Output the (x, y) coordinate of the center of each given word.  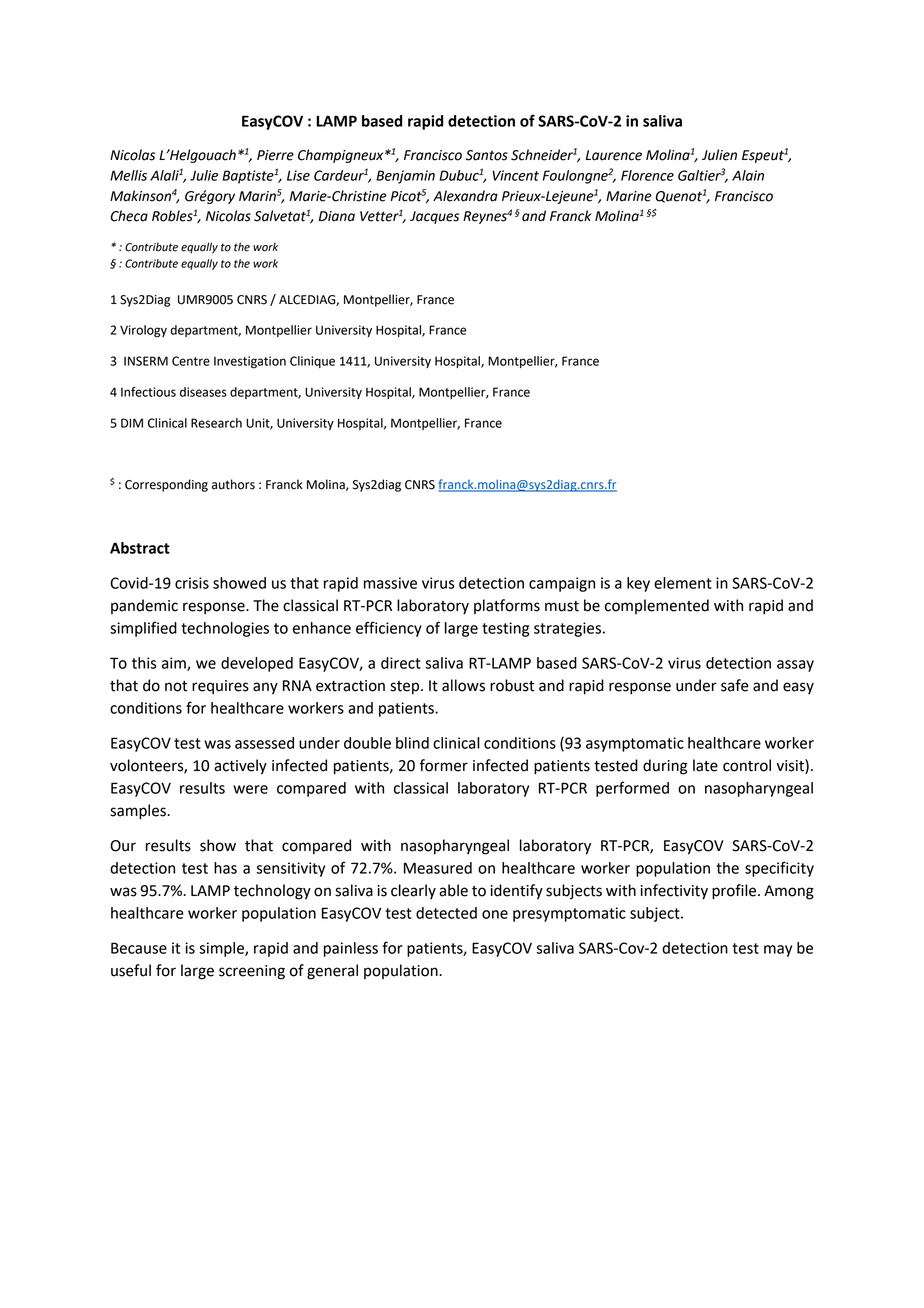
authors (233, 484)
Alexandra (465, 196)
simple (222, 949)
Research (216, 423)
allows (463, 685)
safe (735, 685)
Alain (748, 175)
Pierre (275, 155)
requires (220, 687)
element (683, 583)
